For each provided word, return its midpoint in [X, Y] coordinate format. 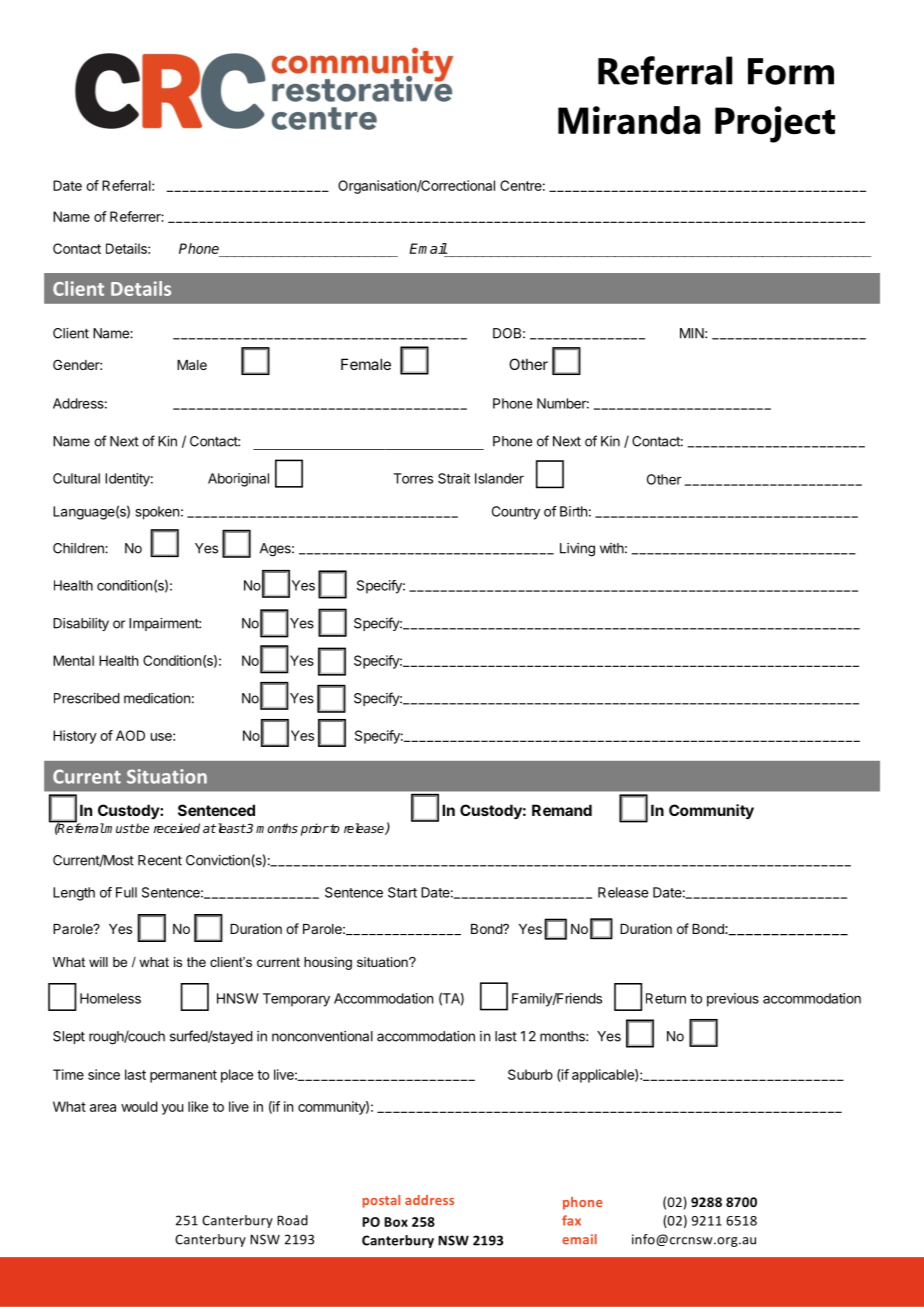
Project [775, 124]
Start [402, 892]
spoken [157, 513]
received [177, 828]
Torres [413, 478]
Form [791, 71]
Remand [562, 810]
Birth [573, 511]
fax [571, 1220]
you [172, 1109]
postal [381, 1201]
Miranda [629, 120]
